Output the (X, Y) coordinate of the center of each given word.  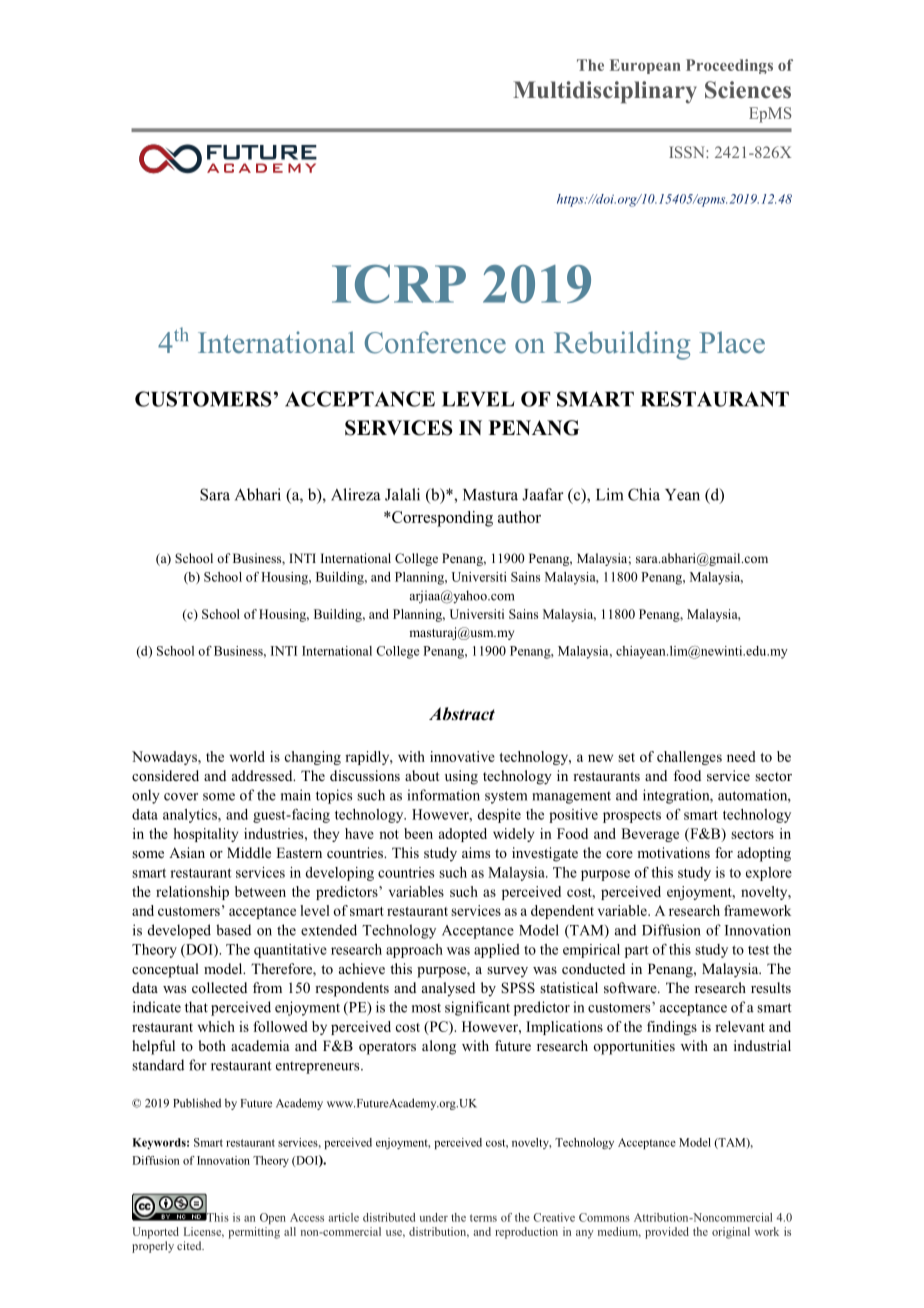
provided (667, 1233)
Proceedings (729, 66)
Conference (435, 342)
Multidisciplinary (605, 92)
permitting (254, 1233)
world (247, 756)
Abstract (462, 714)
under (434, 1217)
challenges (689, 758)
